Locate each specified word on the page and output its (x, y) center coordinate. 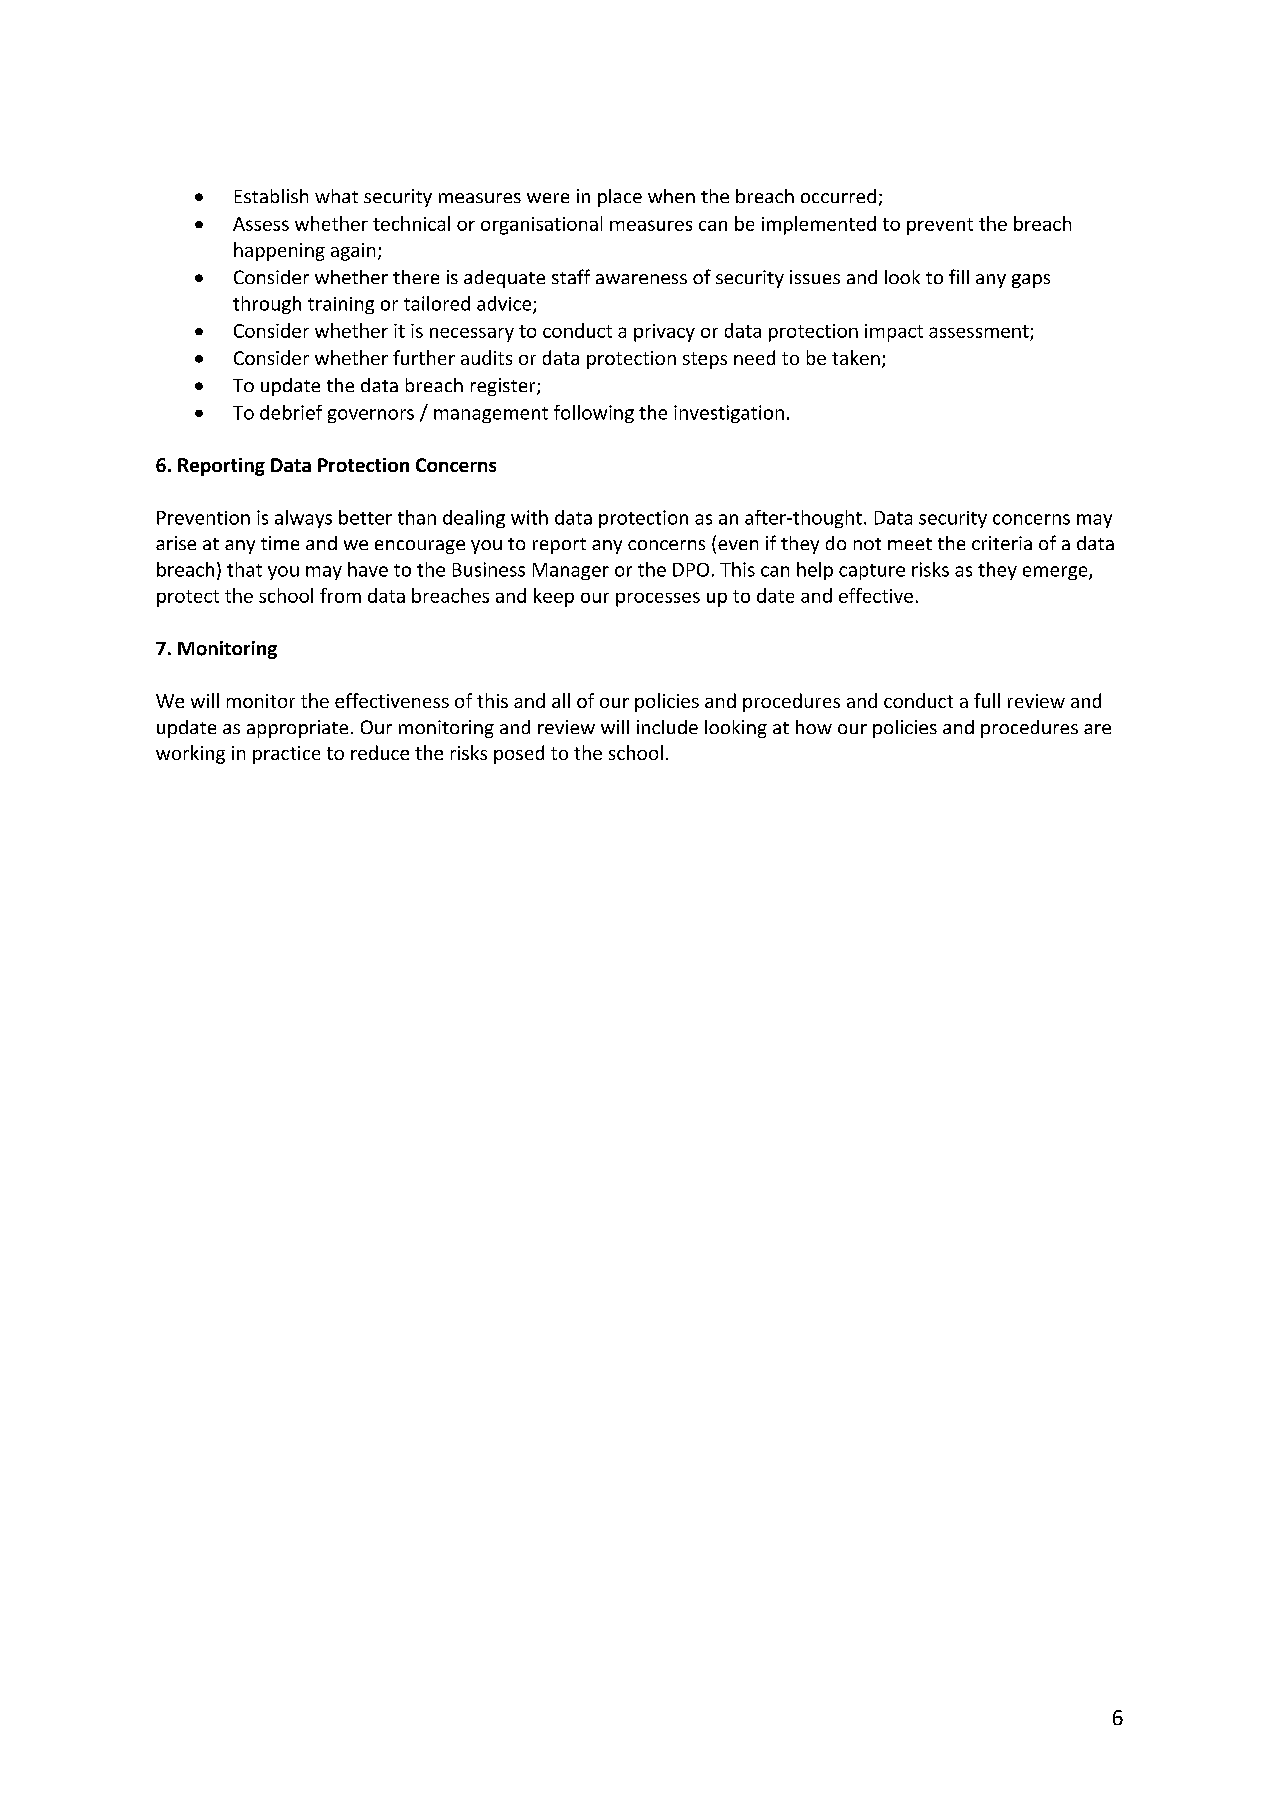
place (620, 198)
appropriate (297, 729)
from (340, 595)
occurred (838, 196)
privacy (664, 333)
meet (910, 544)
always (303, 519)
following (594, 414)
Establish (271, 196)
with (529, 517)
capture (872, 572)
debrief (291, 412)
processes (658, 599)
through (267, 305)
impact (894, 333)
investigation (729, 414)
